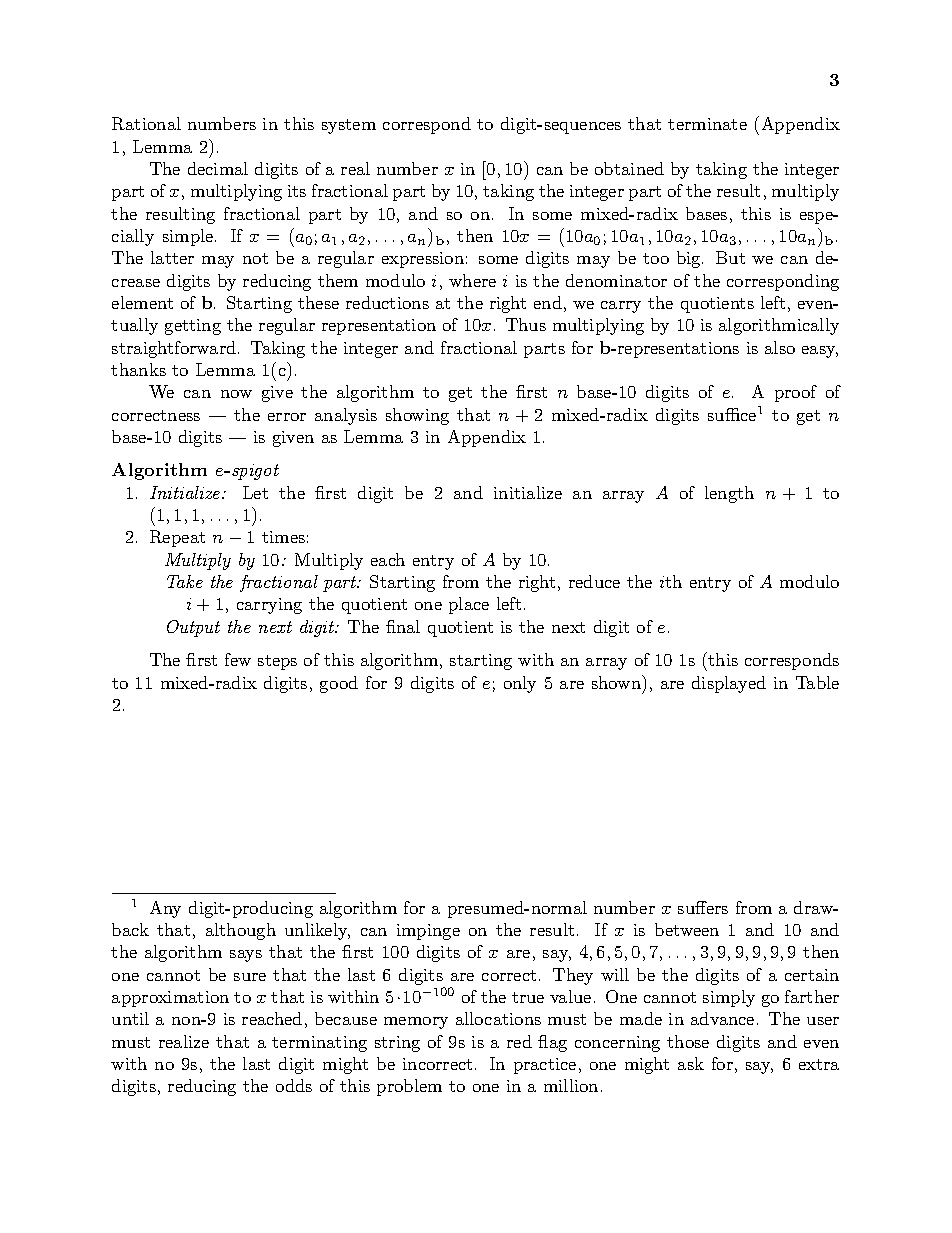 The image size is (952, 1233). What do you see at coordinates (707, 124) in the screenshot?
I see `terminate` at bounding box center [707, 124].
